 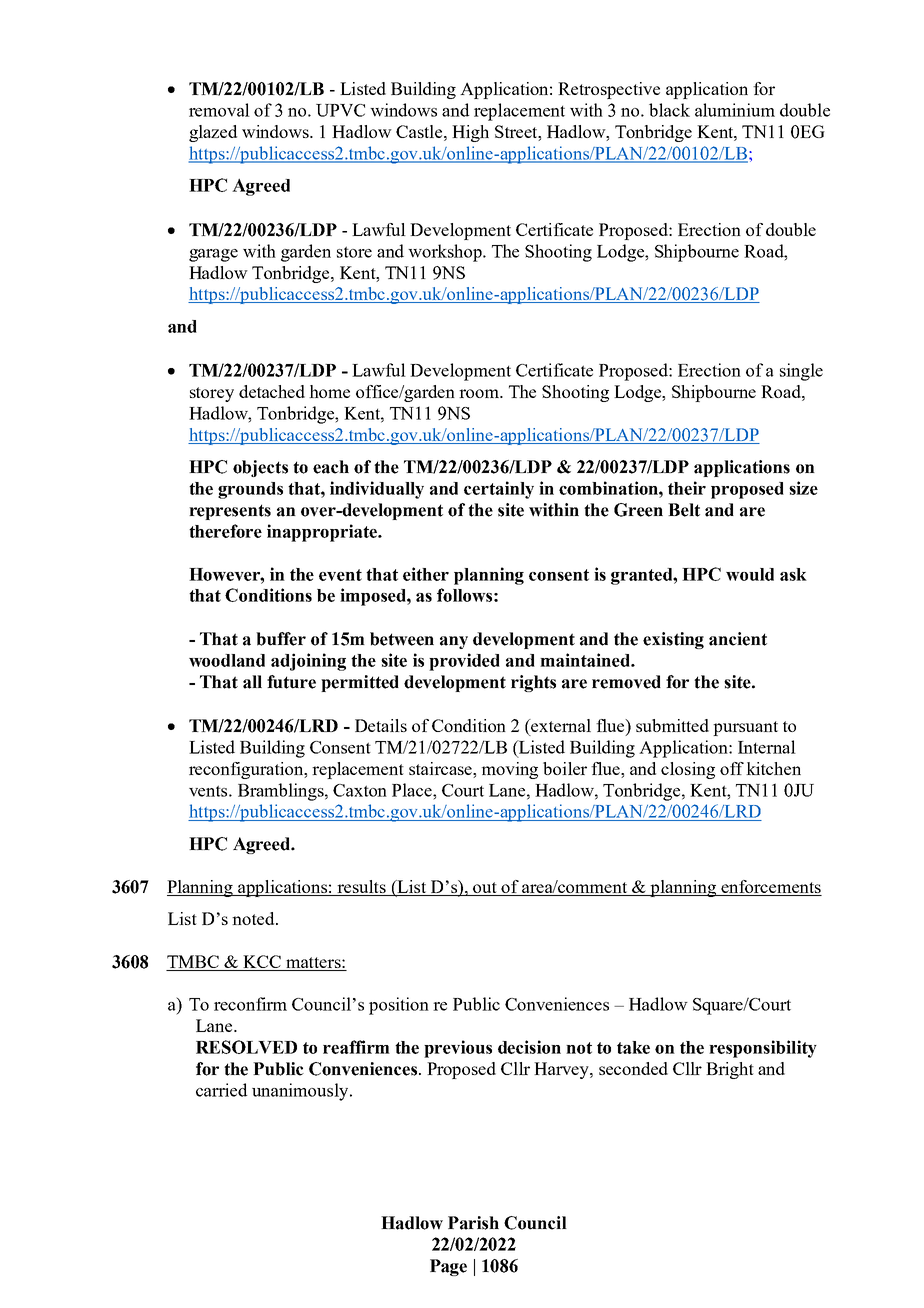 I want to click on aluminium, so click(x=735, y=110).
